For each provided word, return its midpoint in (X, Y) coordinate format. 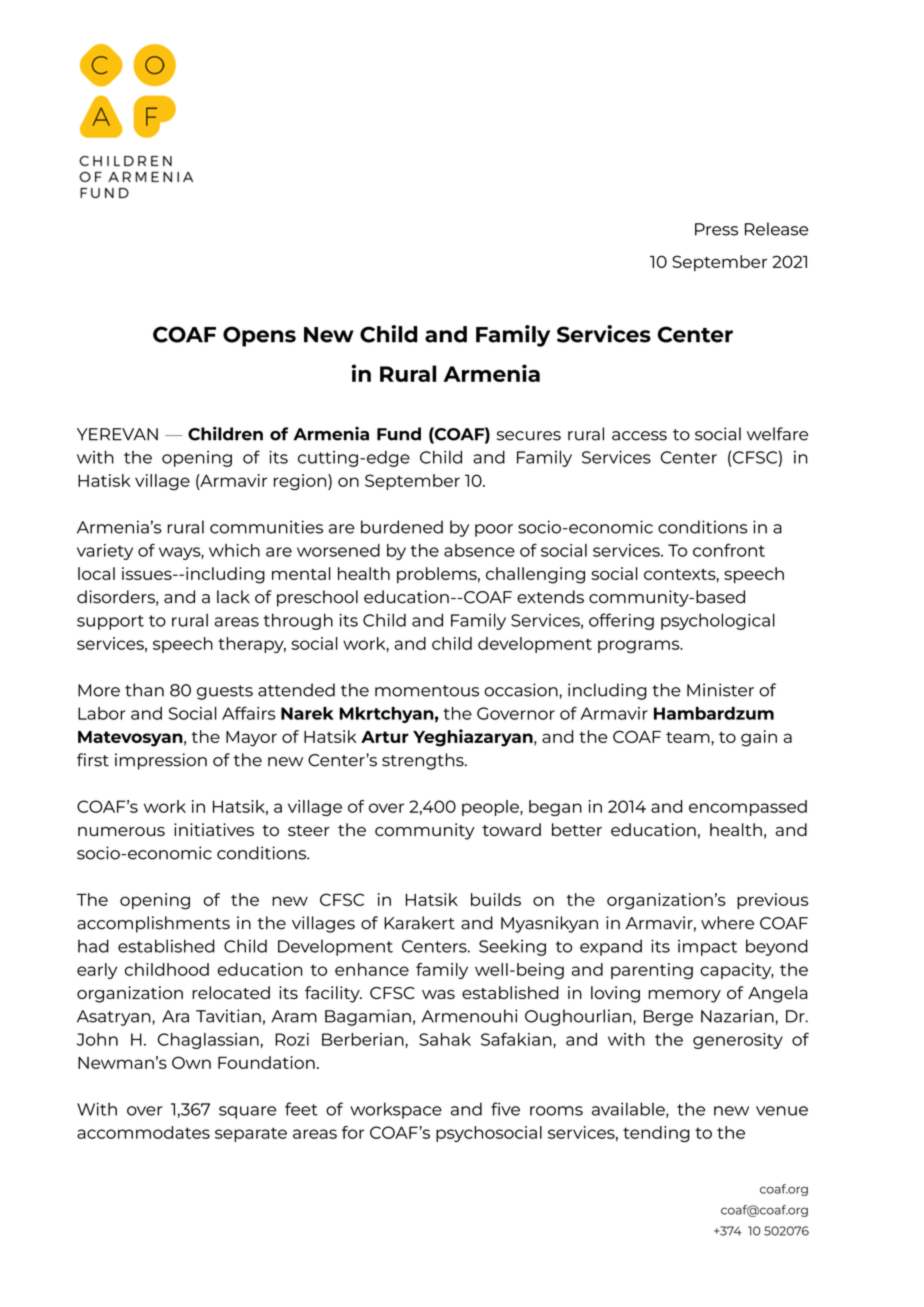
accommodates (143, 1132)
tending (656, 1134)
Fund (399, 434)
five (505, 1109)
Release (776, 229)
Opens (259, 336)
